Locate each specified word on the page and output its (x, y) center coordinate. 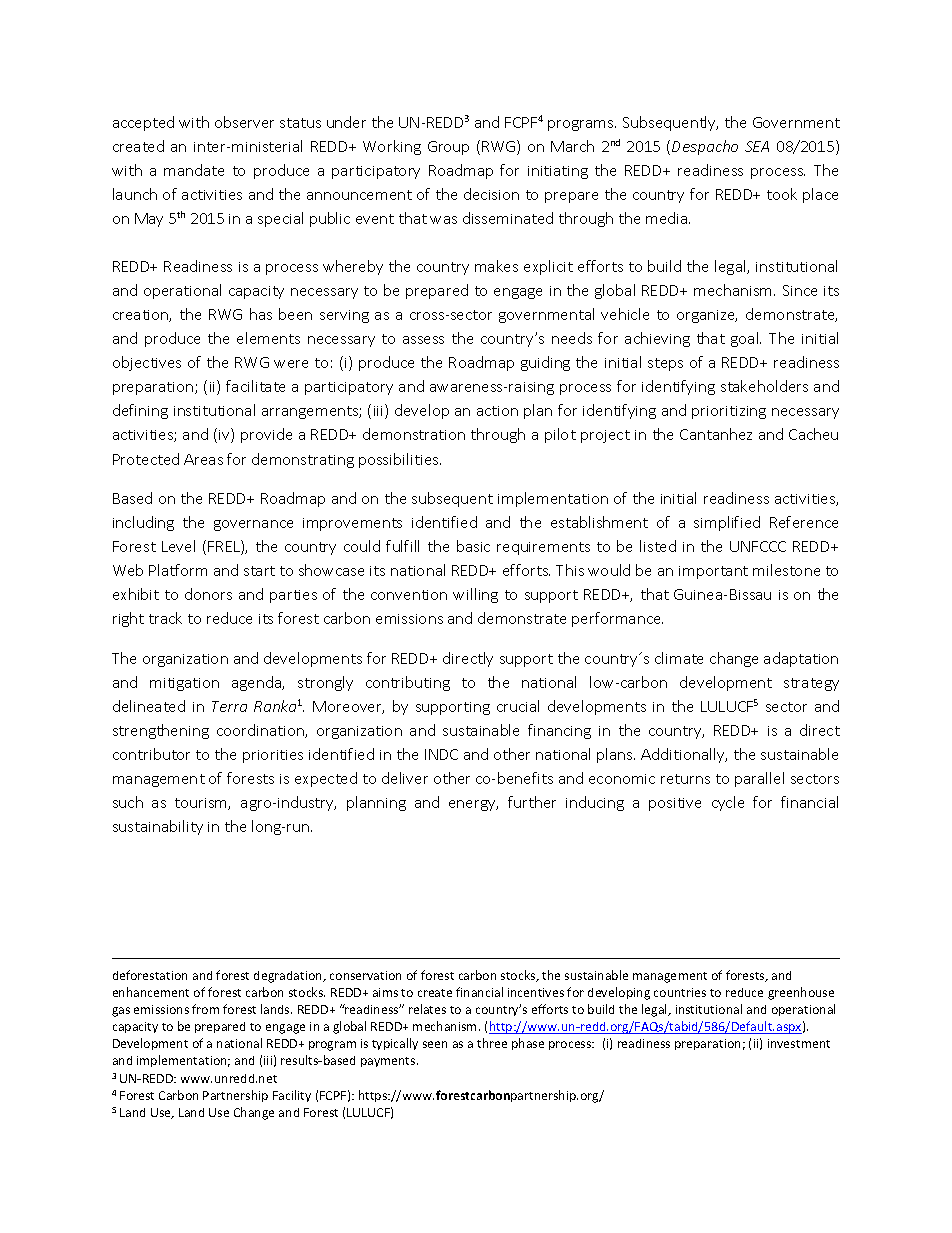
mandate (194, 170)
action (497, 411)
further (532, 802)
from (205, 1009)
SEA (757, 146)
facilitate (255, 386)
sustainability (158, 827)
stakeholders (764, 386)
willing (475, 595)
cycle (728, 803)
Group (448, 148)
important (713, 572)
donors (208, 594)
